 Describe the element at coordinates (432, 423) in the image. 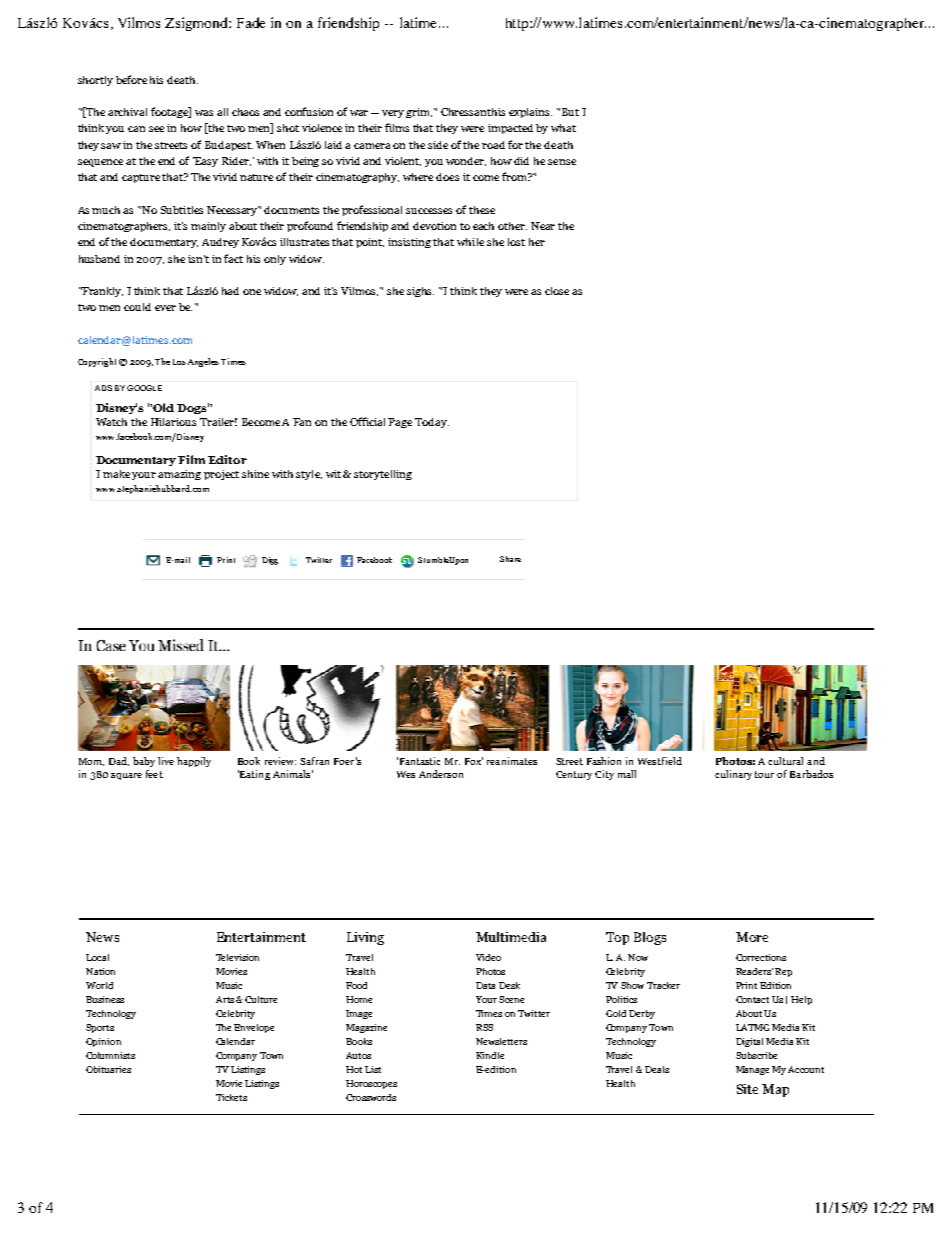

I see `Today` at that location.
